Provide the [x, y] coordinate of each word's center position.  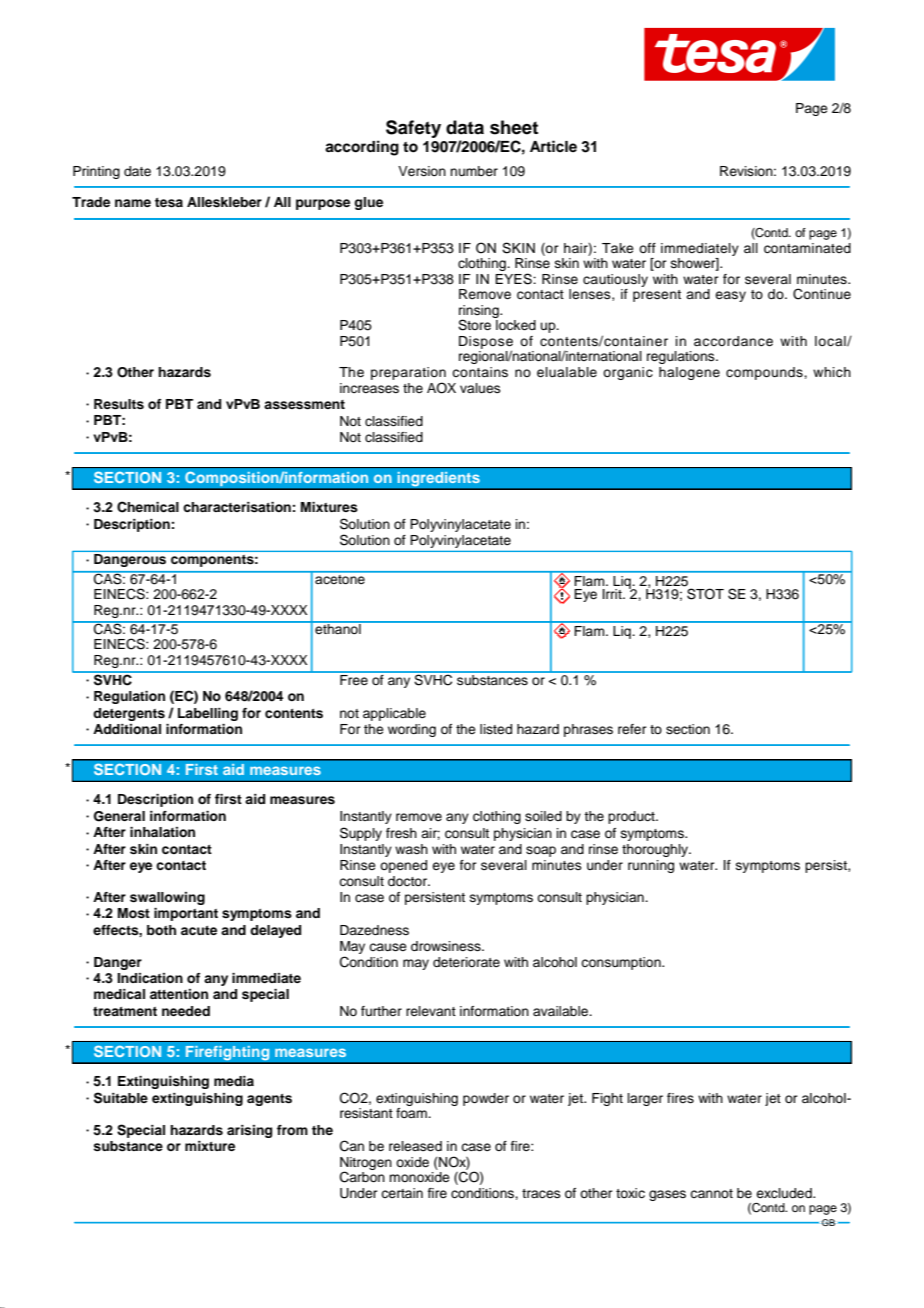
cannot [711, 1193]
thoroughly [656, 850]
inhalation [162, 832]
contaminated [807, 248]
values [480, 388]
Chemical [148, 507]
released [415, 1146]
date [137, 171]
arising [249, 1131]
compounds [765, 373]
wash [411, 849]
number [474, 171]
